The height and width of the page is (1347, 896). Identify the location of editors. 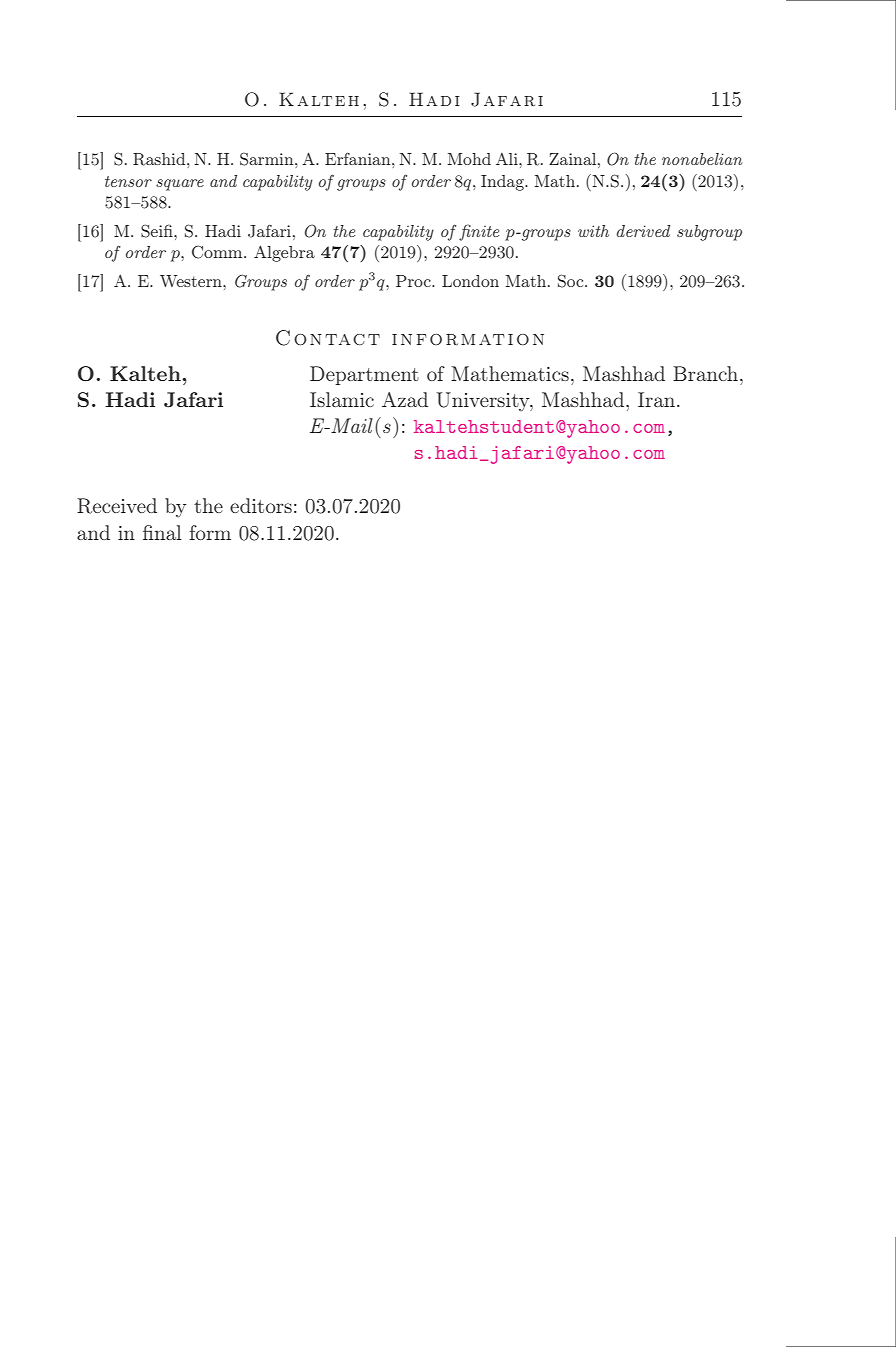
(261, 505).
